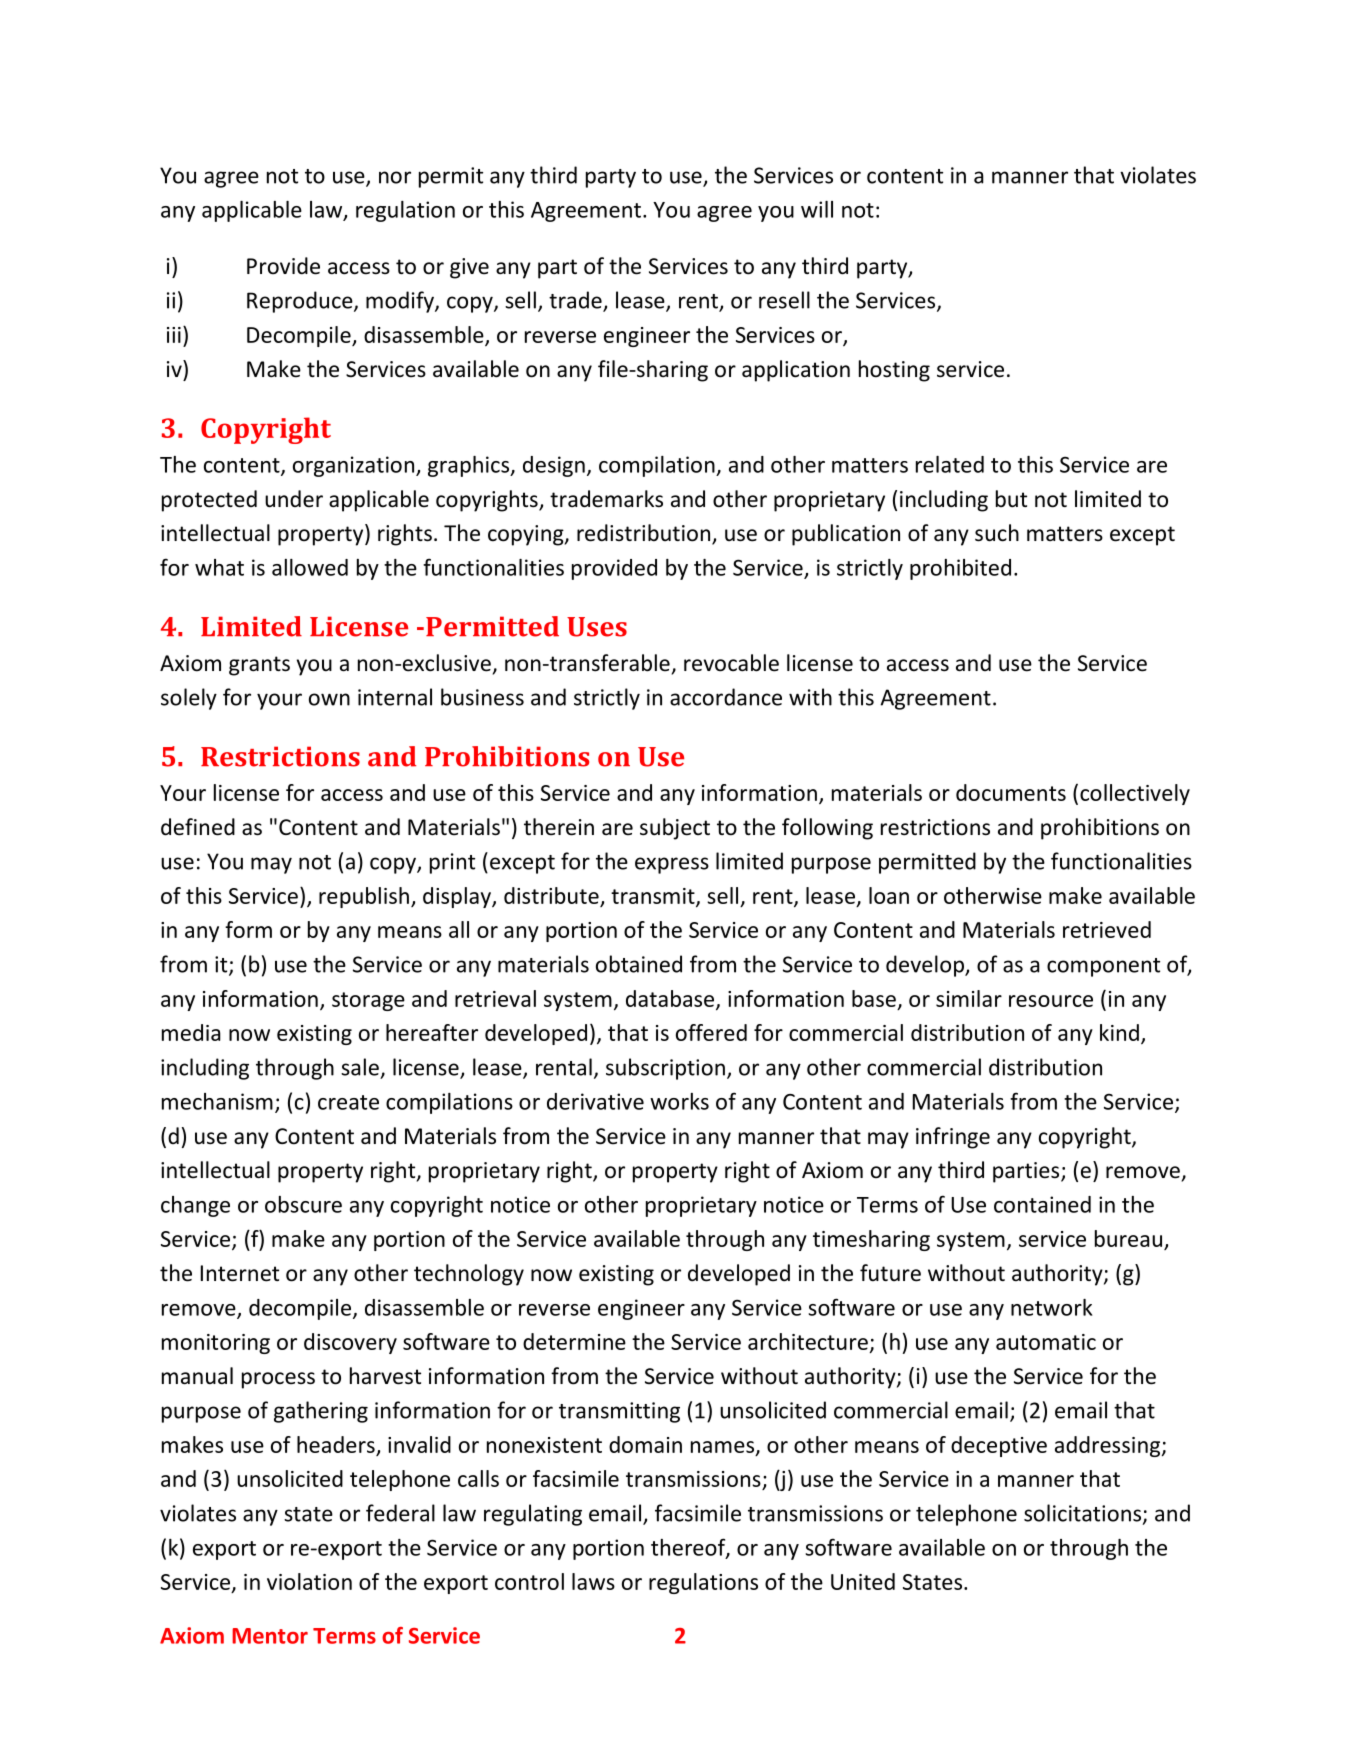  What do you see at coordinates (1011, 792) in the document?
I see `documents` at bounding box center [1011, 792].
